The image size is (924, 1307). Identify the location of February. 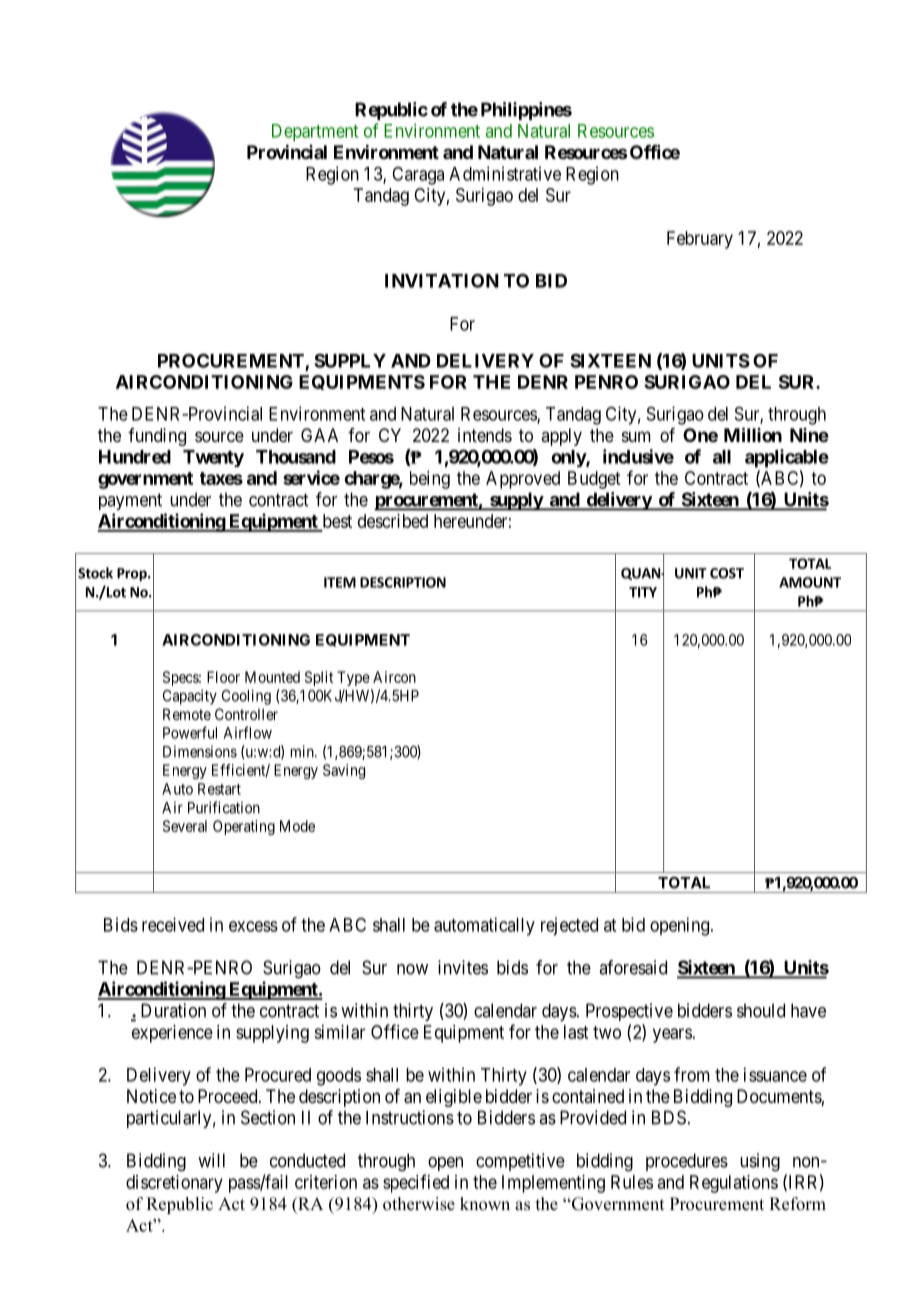
(700, 240).
